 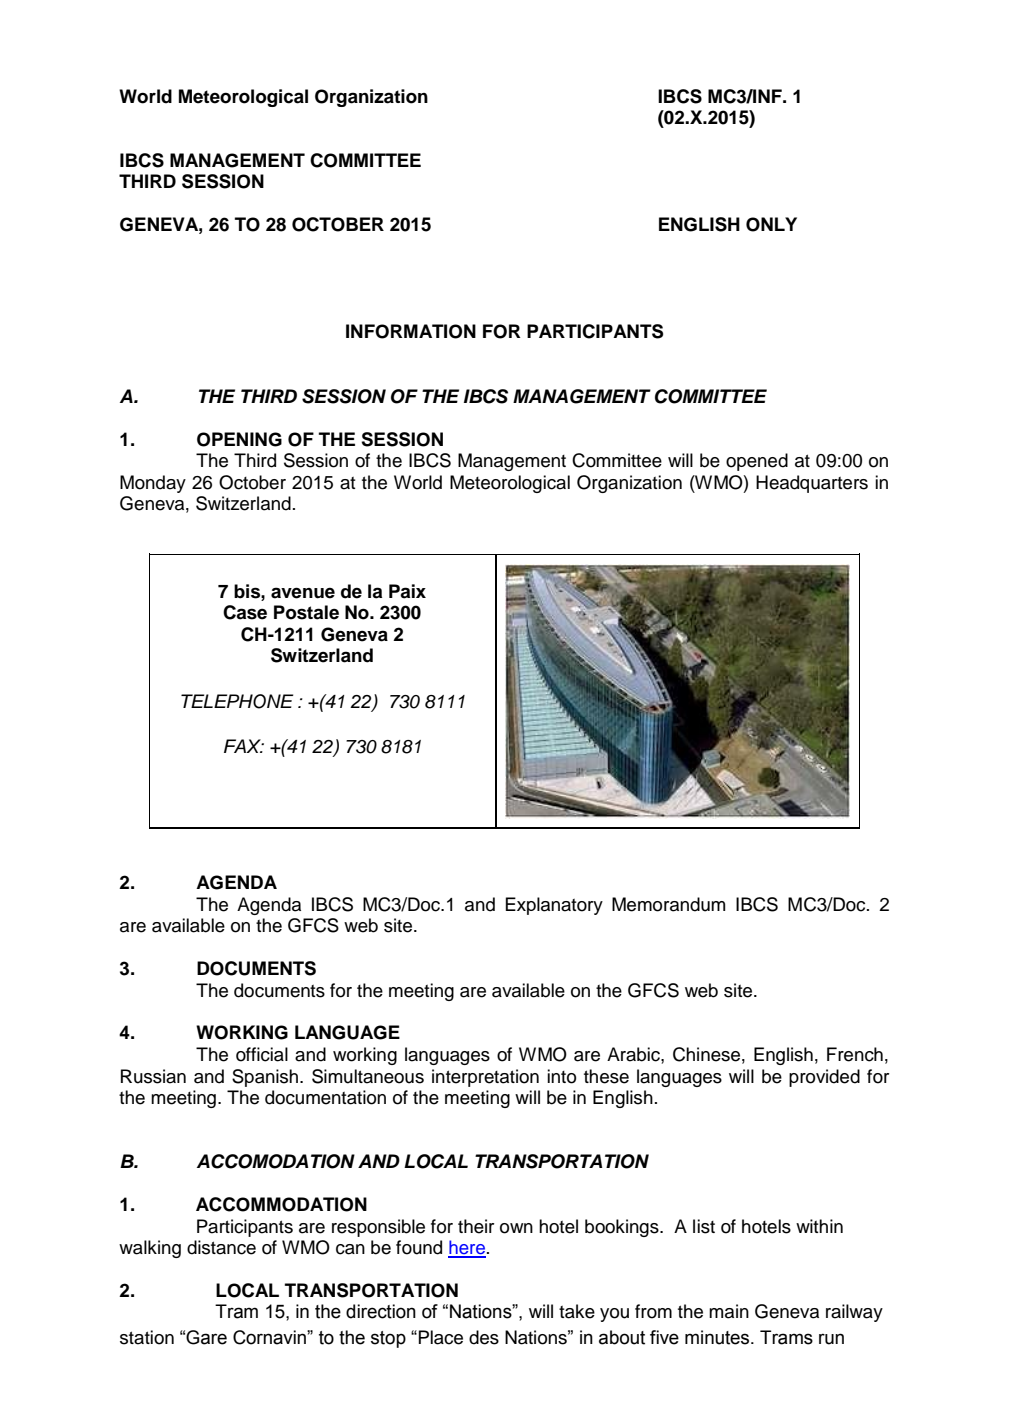 I want to click on Memorandum, so click(x=668, y=904).
